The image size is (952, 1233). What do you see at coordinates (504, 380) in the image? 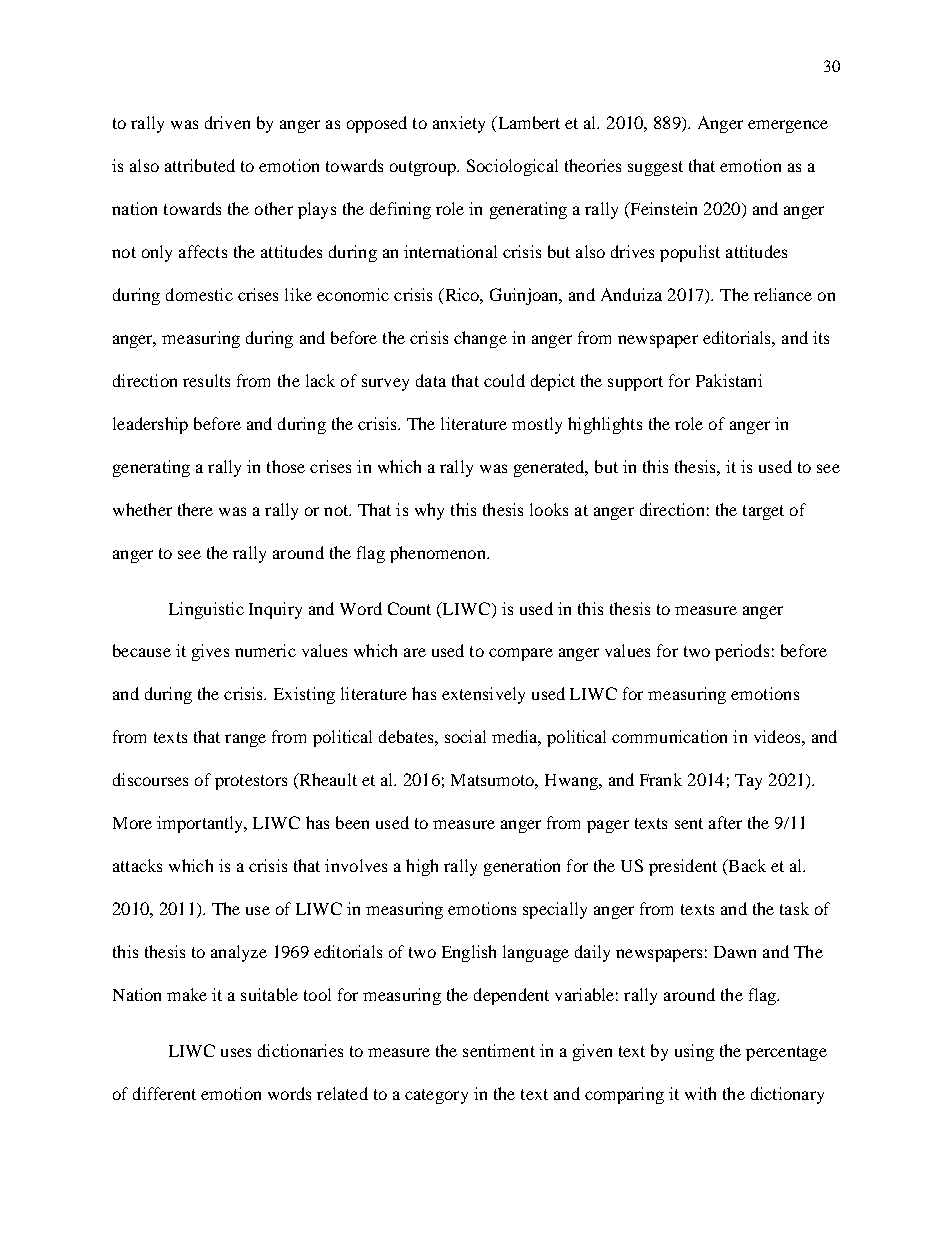
I see `could` at bounding box center [504, 380].
